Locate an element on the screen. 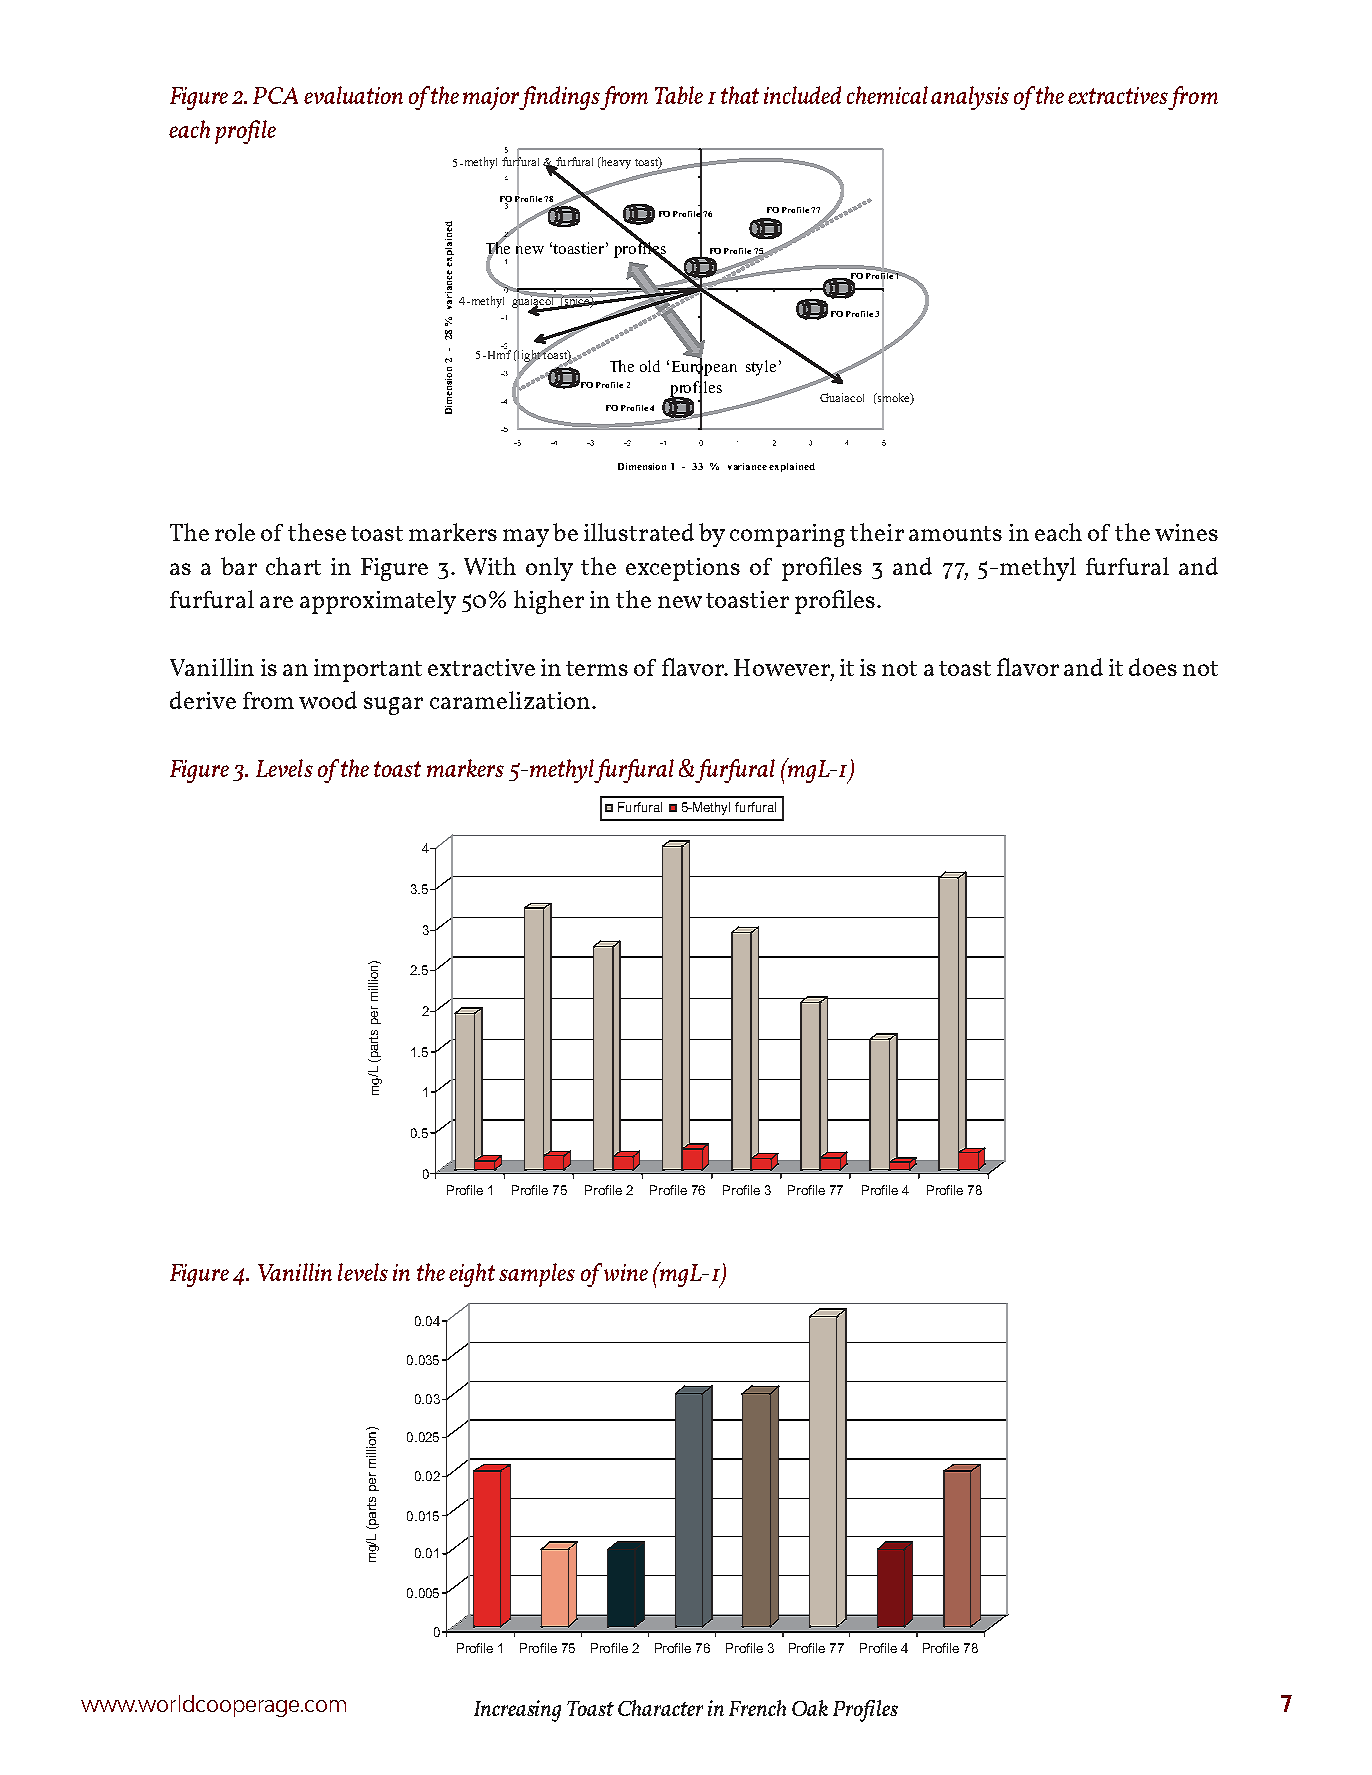  Table is located at coordinates (679, 95).
